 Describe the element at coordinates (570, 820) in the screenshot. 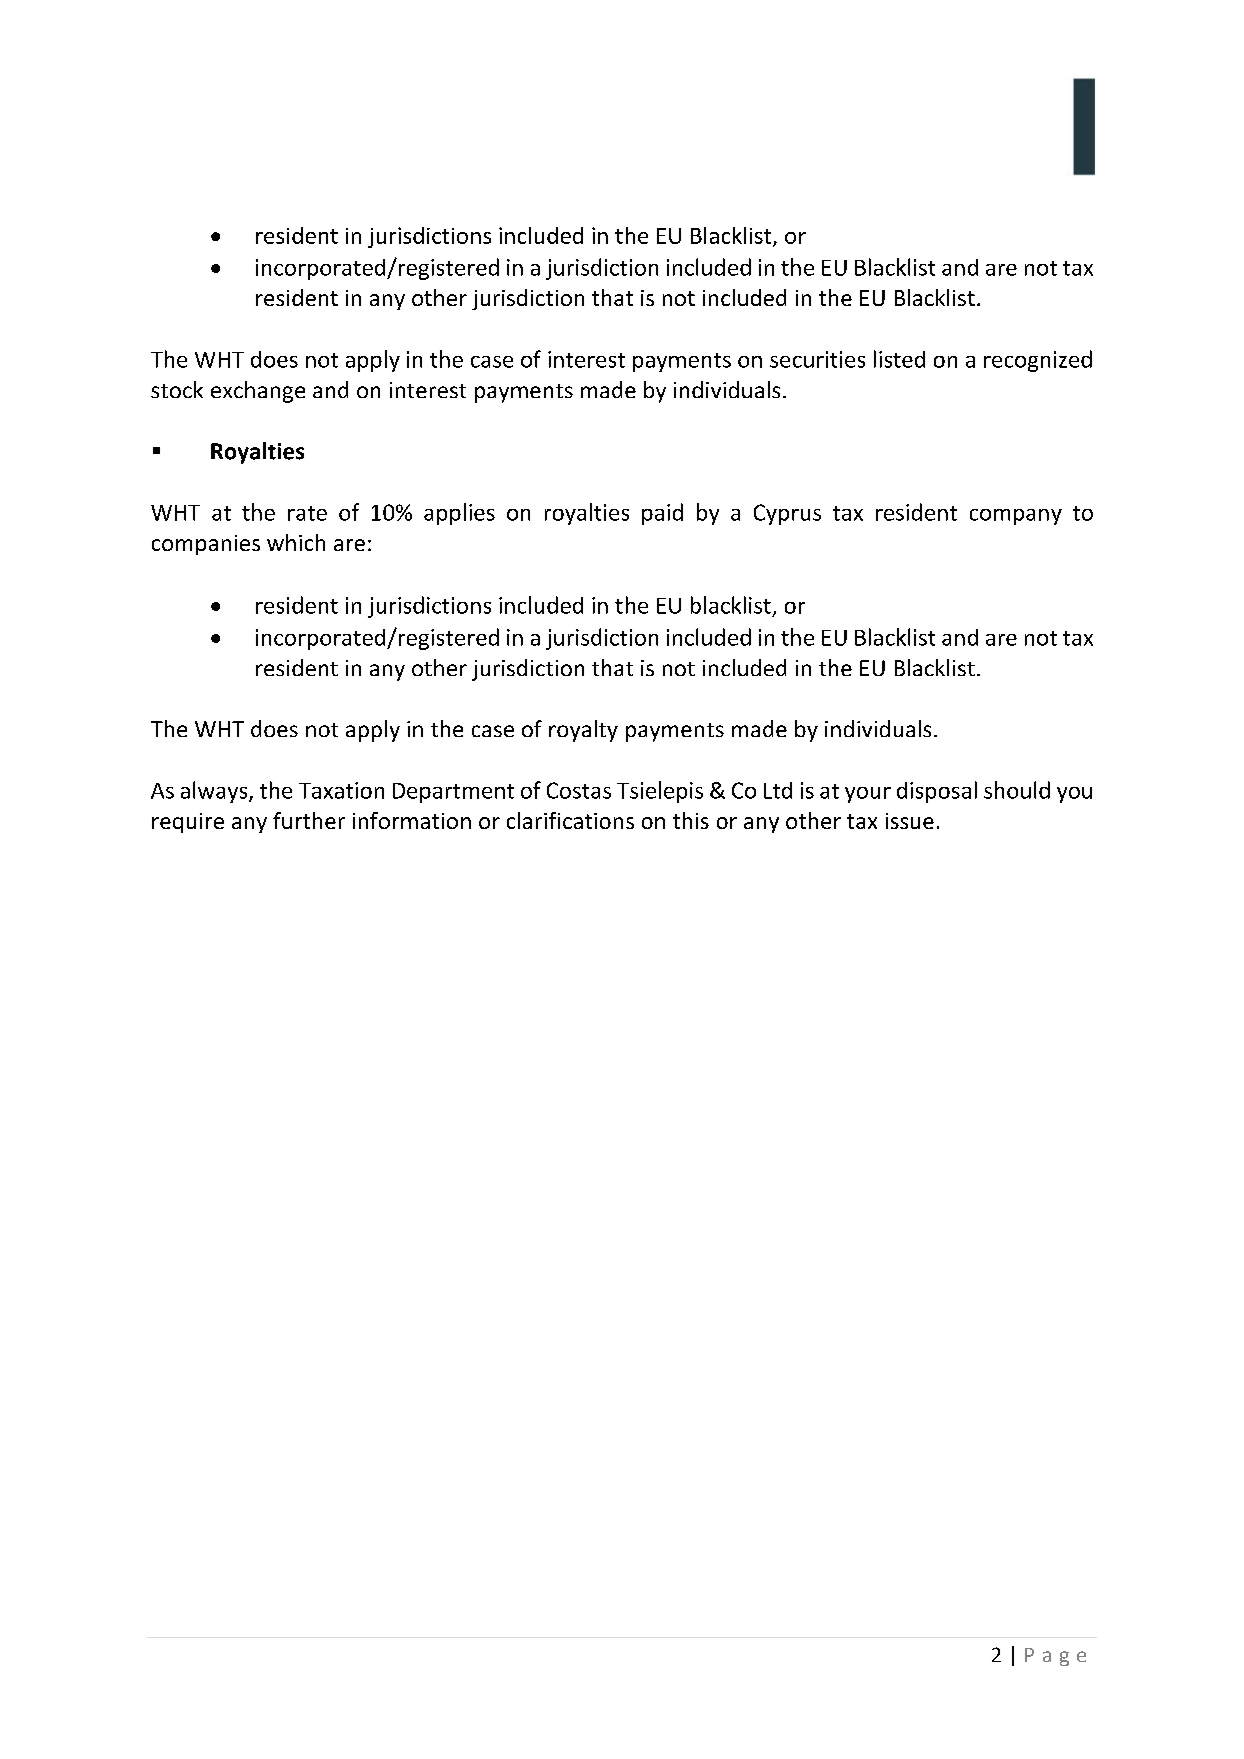

I see `clarifications` at that location.
